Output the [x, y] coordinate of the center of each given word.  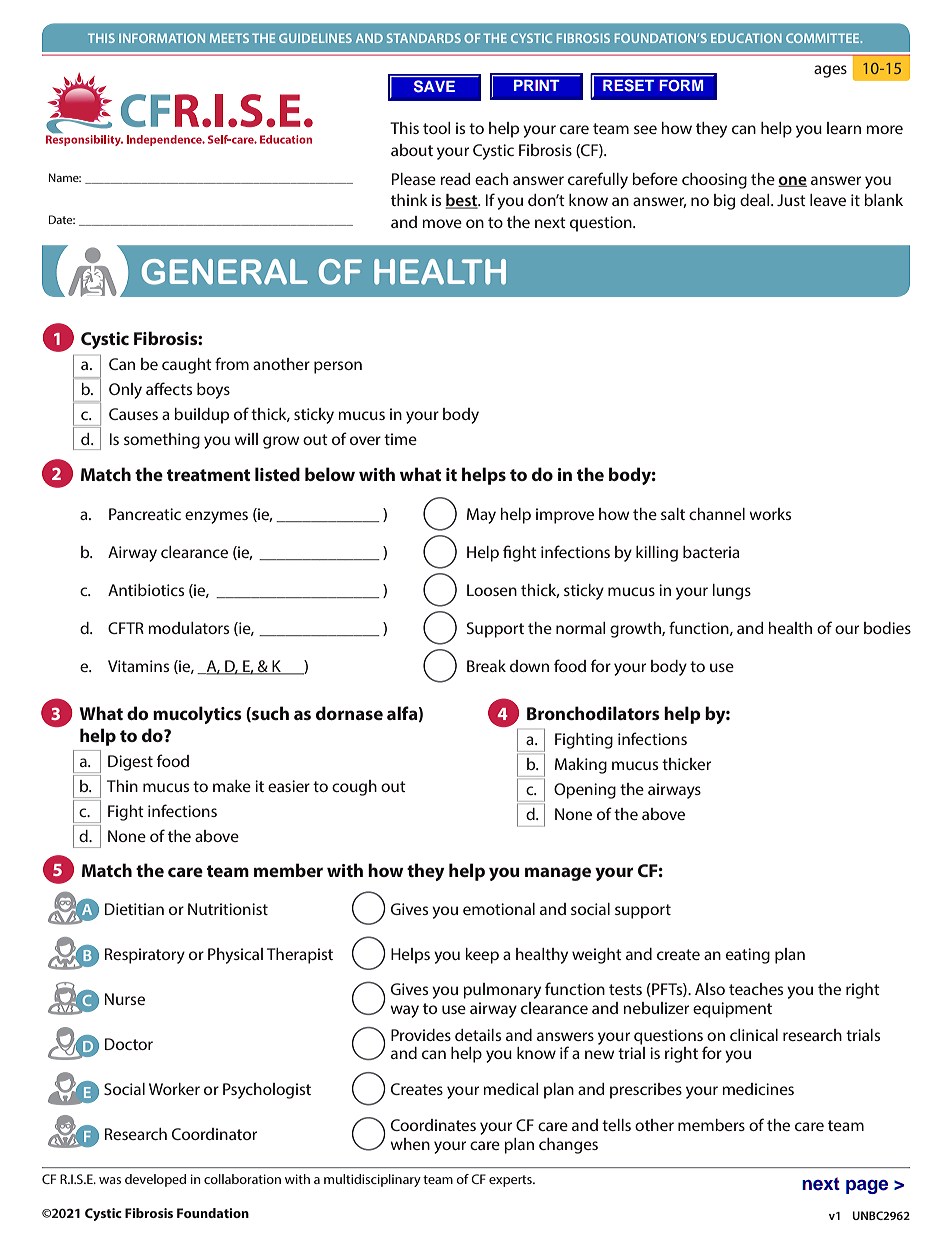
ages [830, 71]
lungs [732, 592]
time [400, 439]
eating [748, 956]
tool [436, 128]
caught [187, 366]
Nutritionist [228, 909]
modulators [188, 628]
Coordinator [214, 1134]
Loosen [492, 590]
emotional [499, 909]
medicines [758, 1089]
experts [511, 1181]
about [412, 150]
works [770, 514]
